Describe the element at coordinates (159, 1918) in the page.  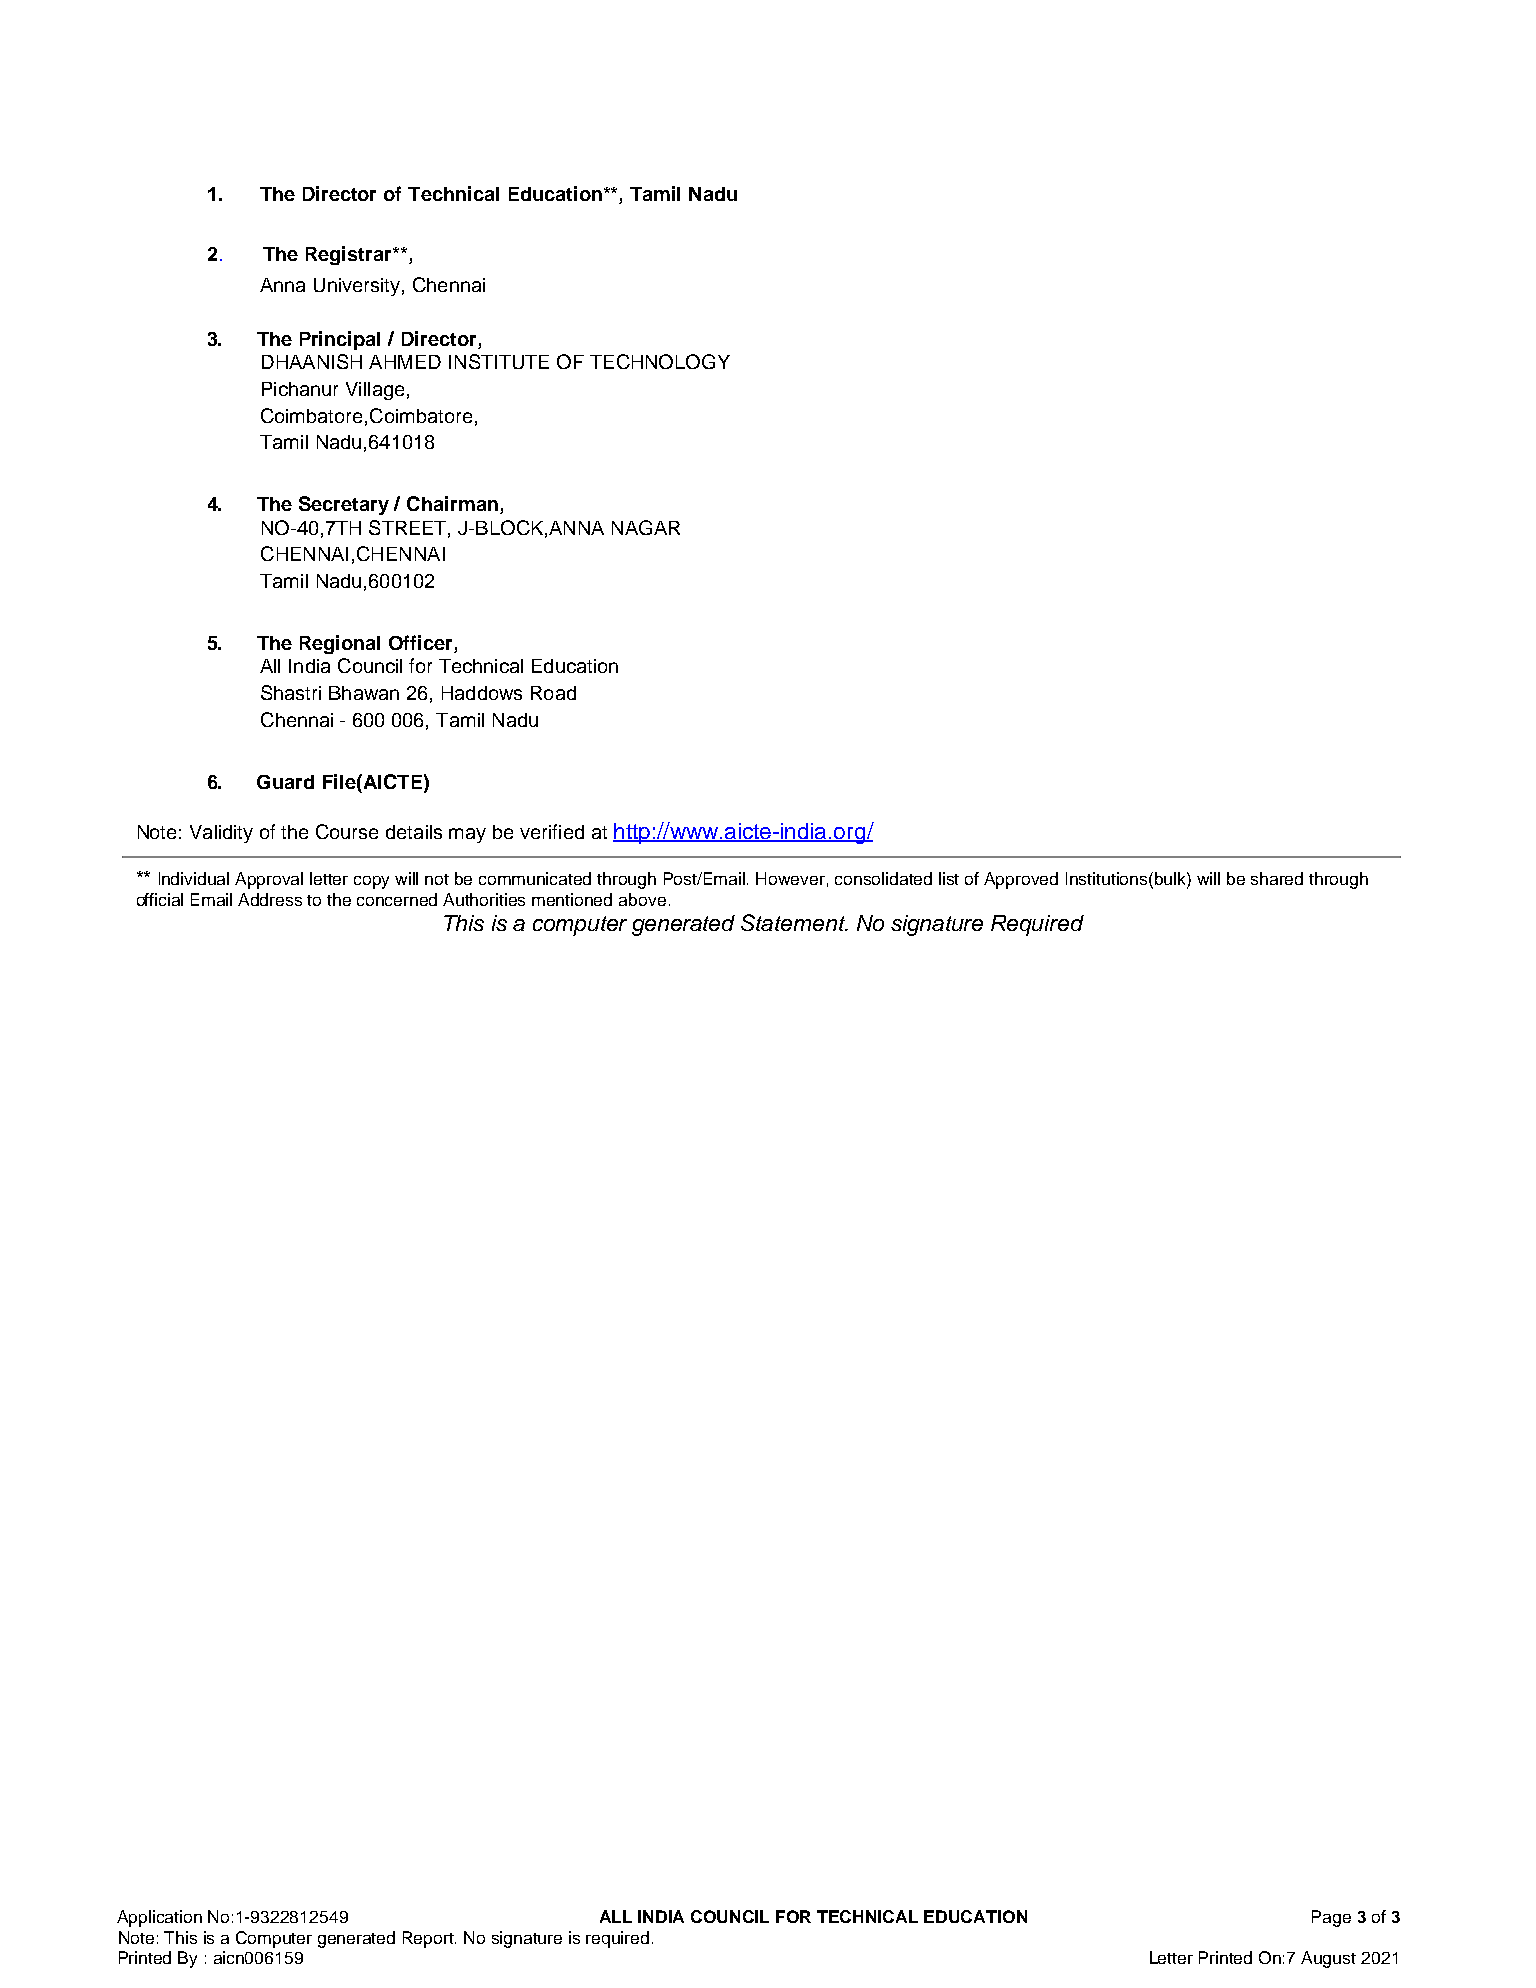
I see `Application` at that location.
